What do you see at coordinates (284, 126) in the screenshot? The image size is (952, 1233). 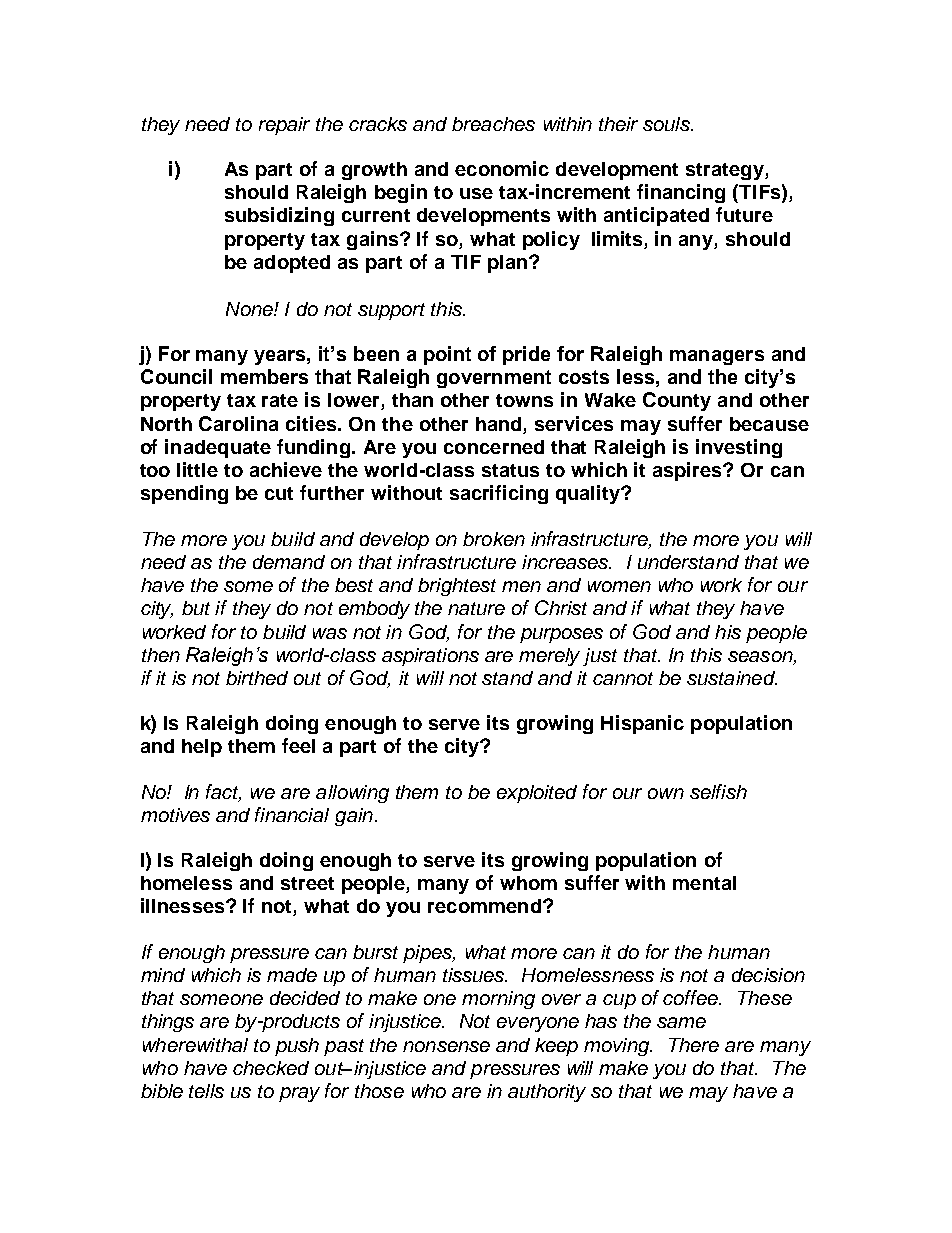 I see `repair` at bounding box center [284, 126].
